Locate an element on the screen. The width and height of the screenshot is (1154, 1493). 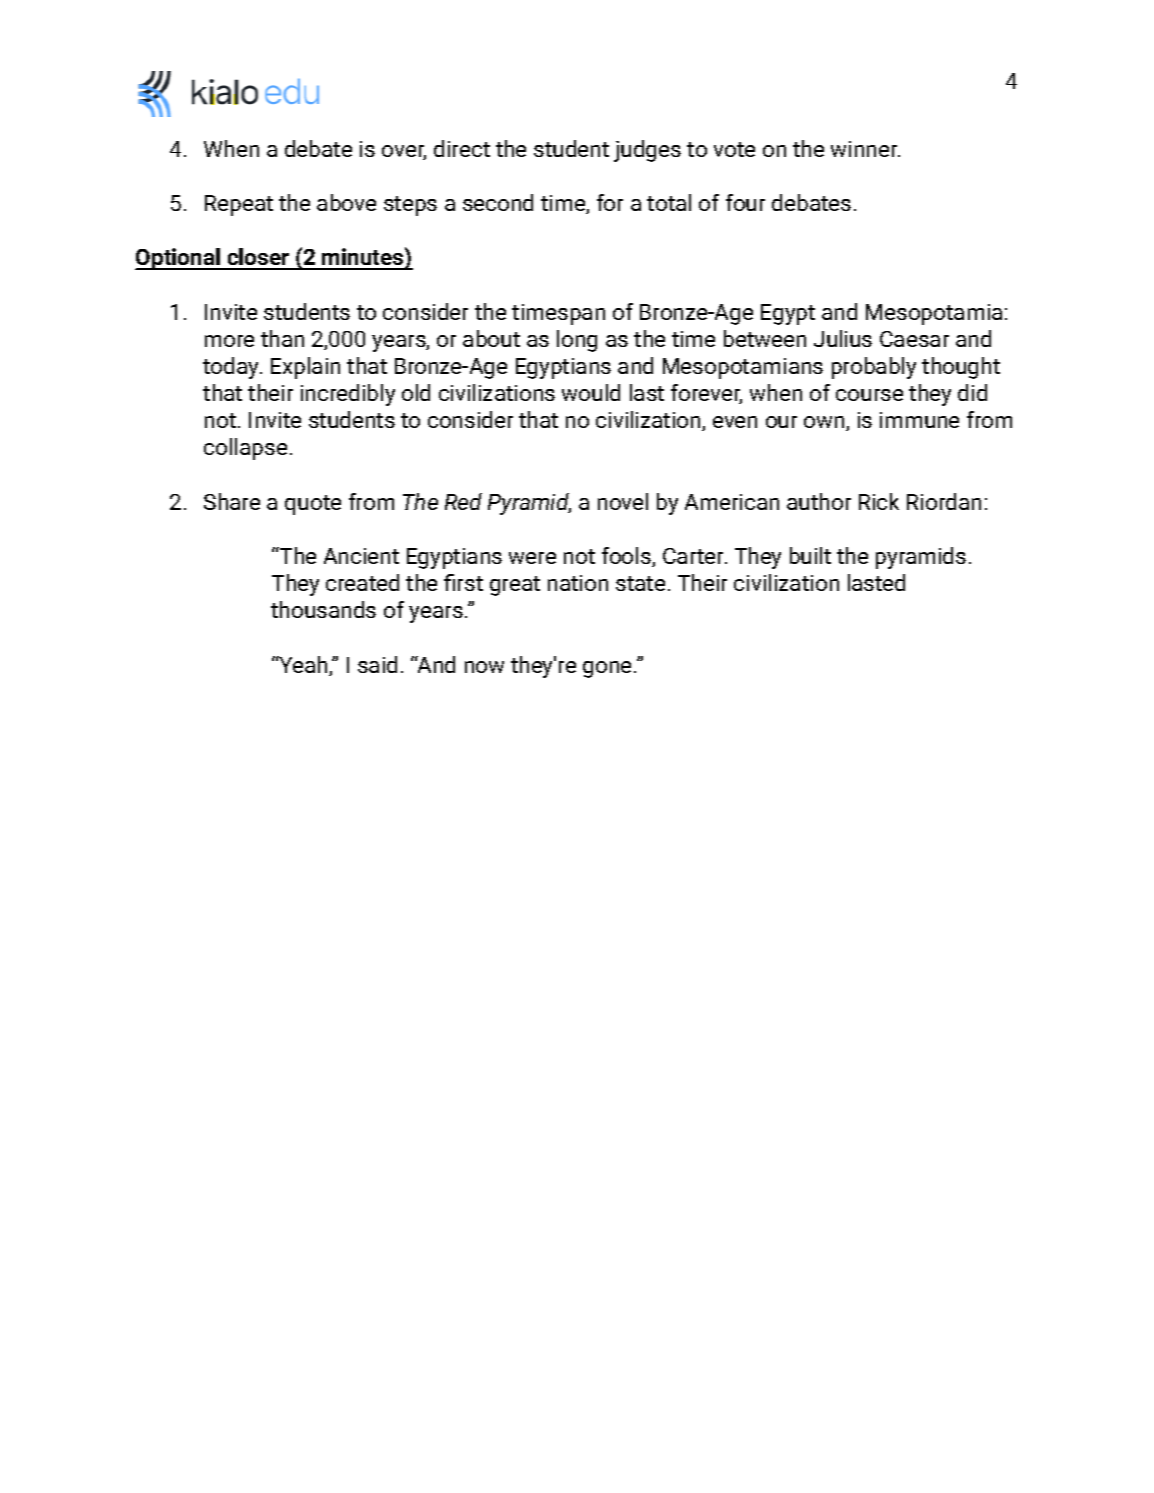
would is located at coordinates (591, 392).
